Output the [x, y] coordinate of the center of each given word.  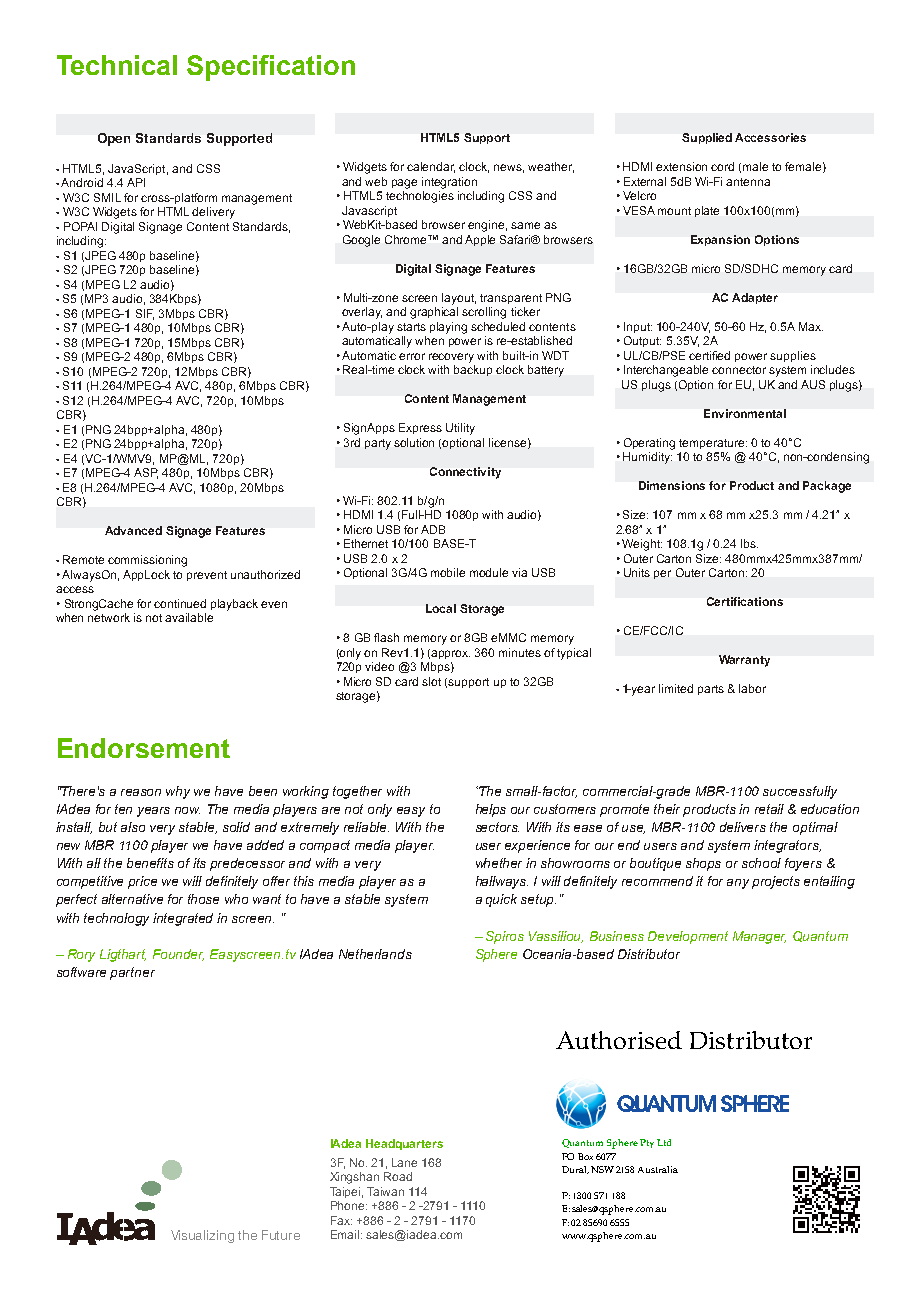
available [189, 617]
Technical [117, 65]
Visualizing [202, 1236]
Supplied [707, 138]
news [509, 168]
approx [450, 654]
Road [398, 1176]
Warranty [744, 661]
